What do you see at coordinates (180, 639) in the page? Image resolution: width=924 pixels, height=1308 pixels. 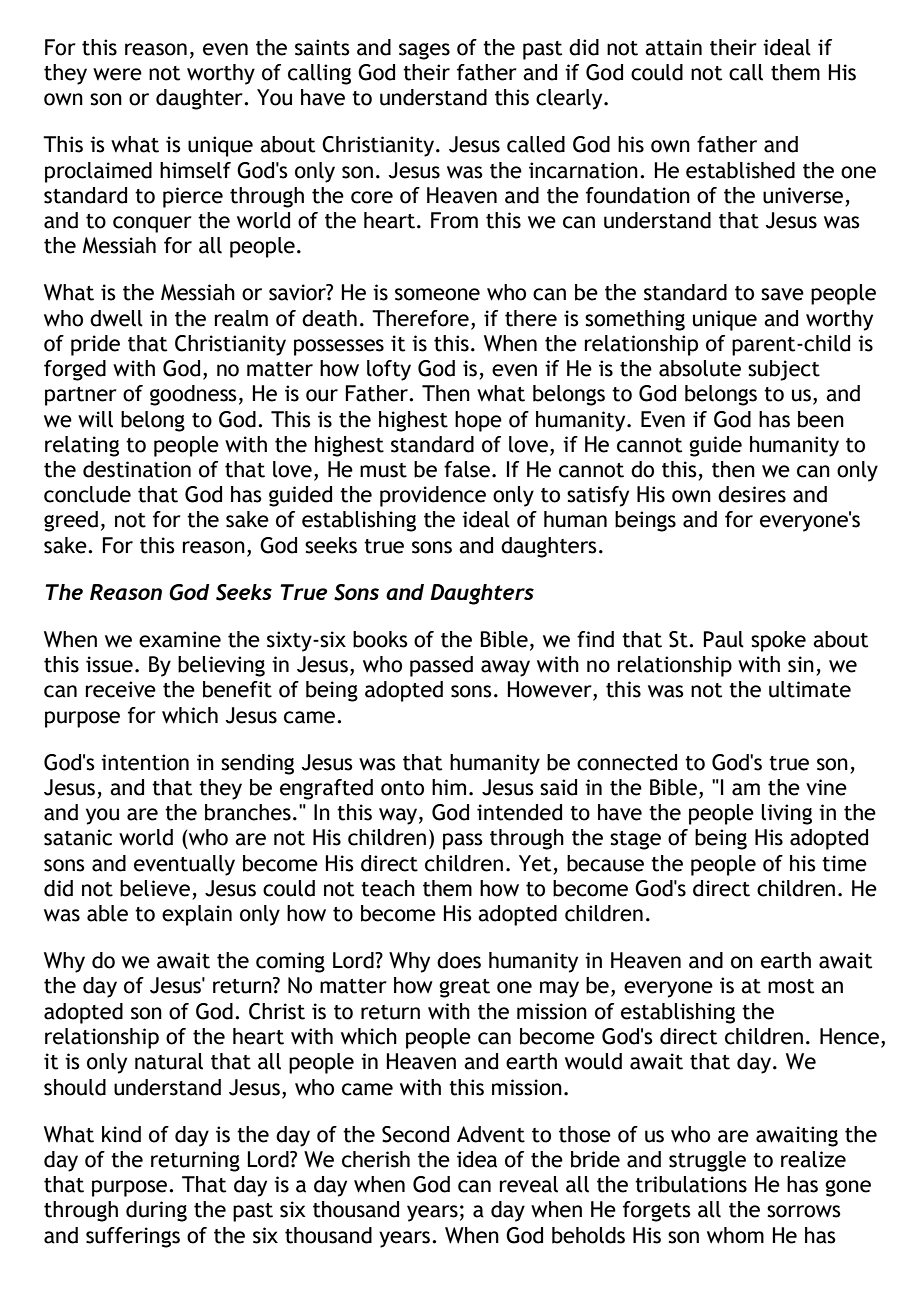 I see `examine` at bounding box center [180, 639].
